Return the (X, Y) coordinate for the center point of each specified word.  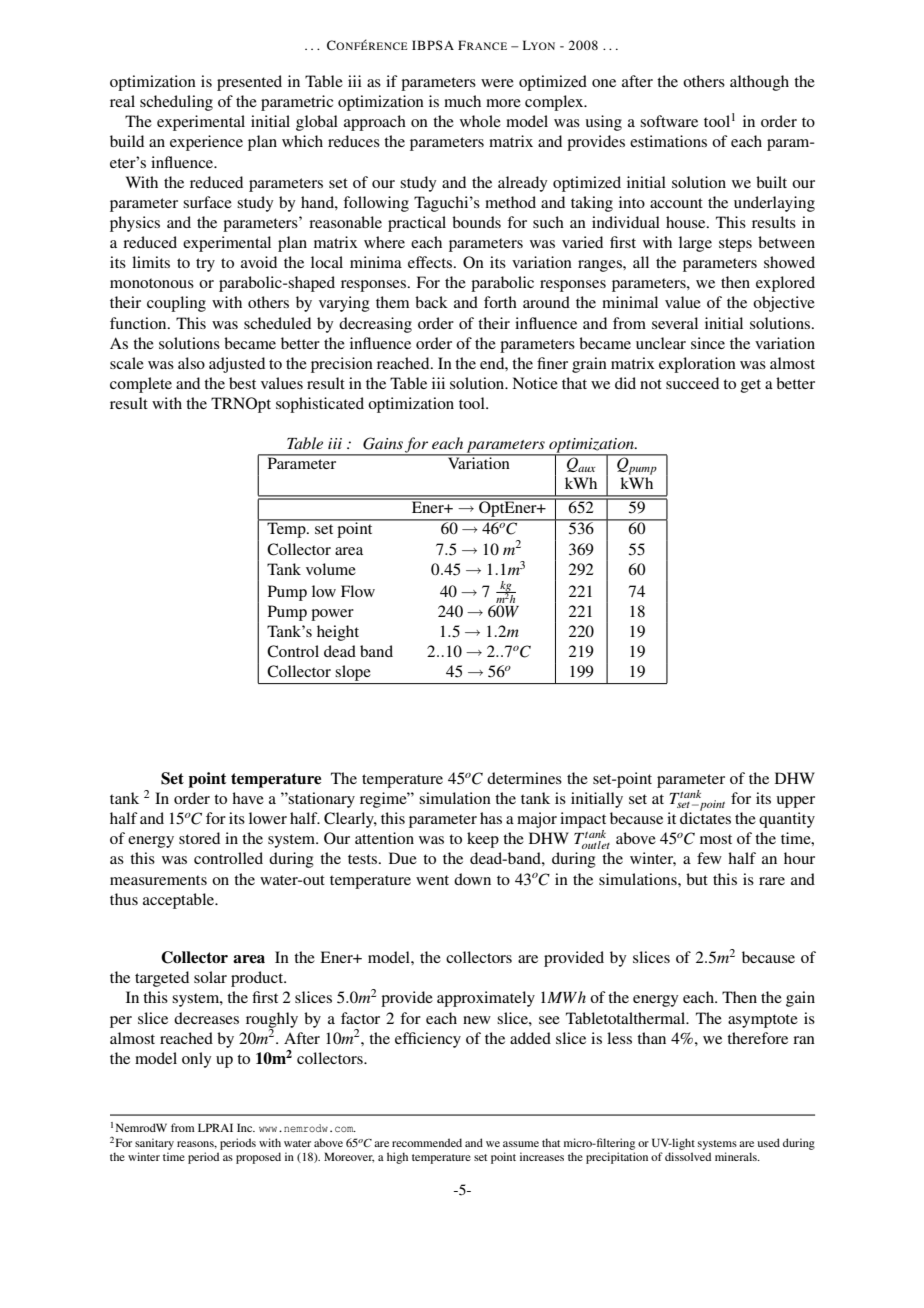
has (491, 818)
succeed (692, 383)
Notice (535, 383)
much (462, 101)
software (669, 121)
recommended (427, 1142)
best (242, 383)
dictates (705, 817)
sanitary (154, 1144)
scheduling (176, 103)
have (248, 798)
